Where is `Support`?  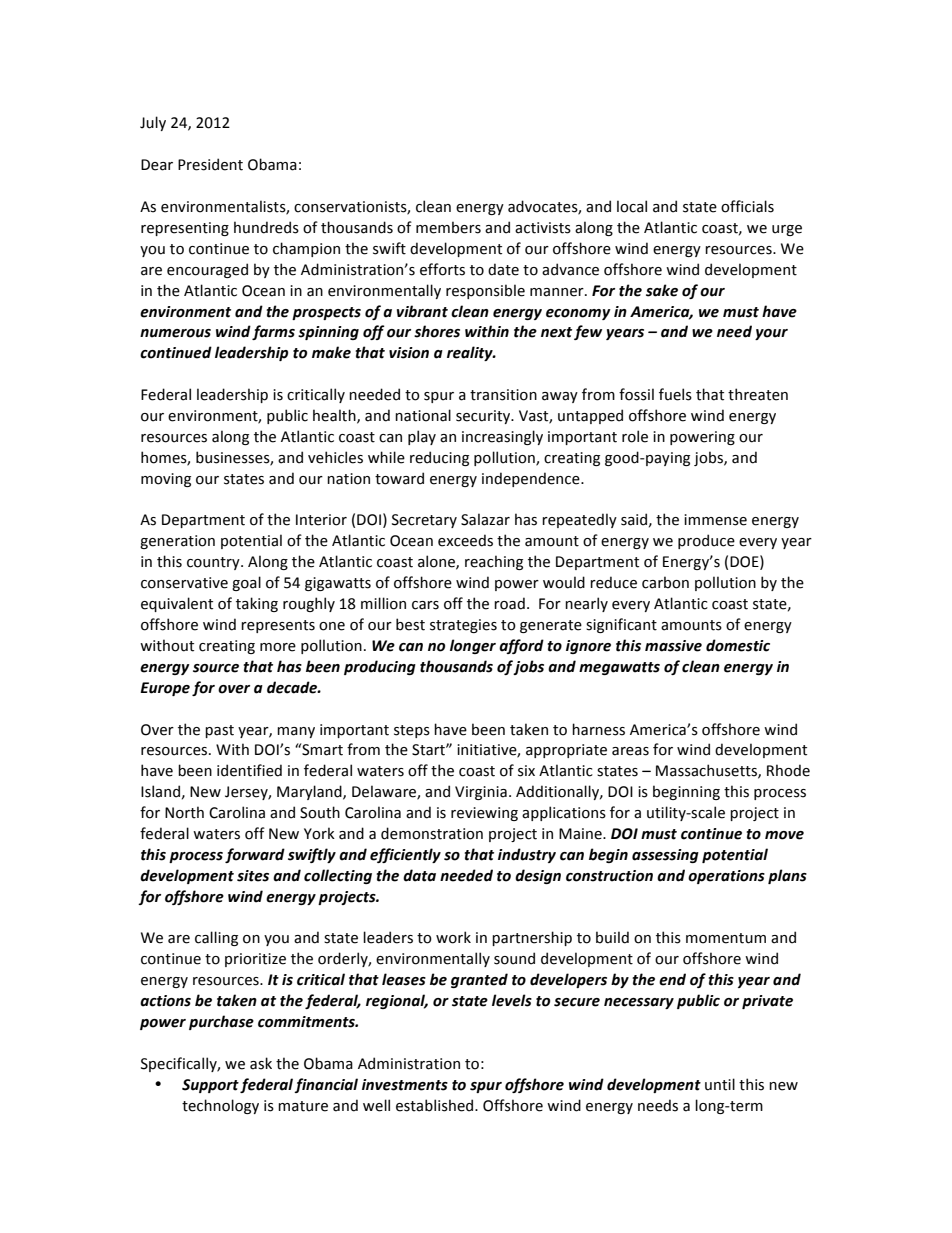
Support is located at coordinates (210, 1086).
